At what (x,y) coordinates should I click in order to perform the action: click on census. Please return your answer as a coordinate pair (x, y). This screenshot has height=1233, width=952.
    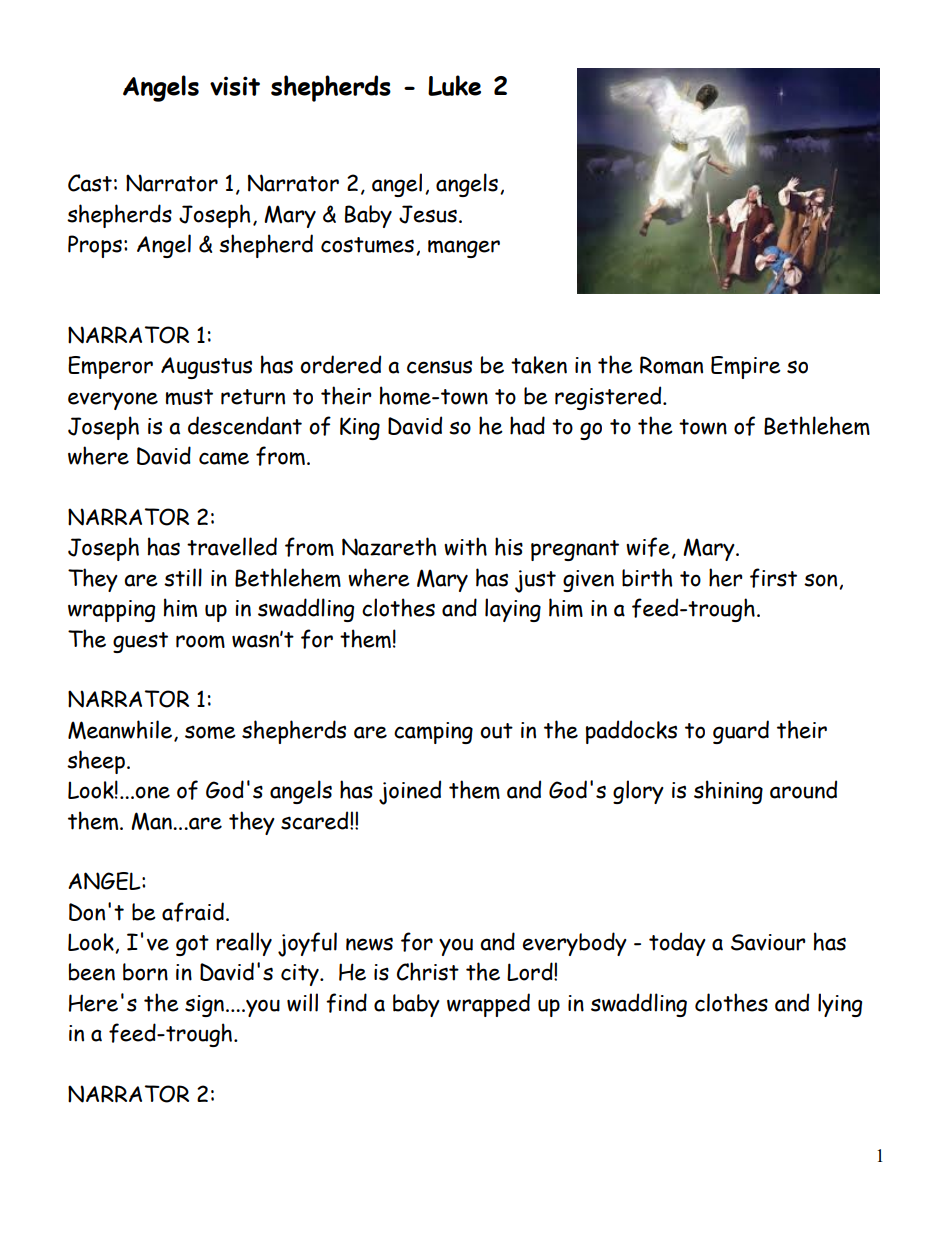
    Looking at the image, I should click on (439, 367).
